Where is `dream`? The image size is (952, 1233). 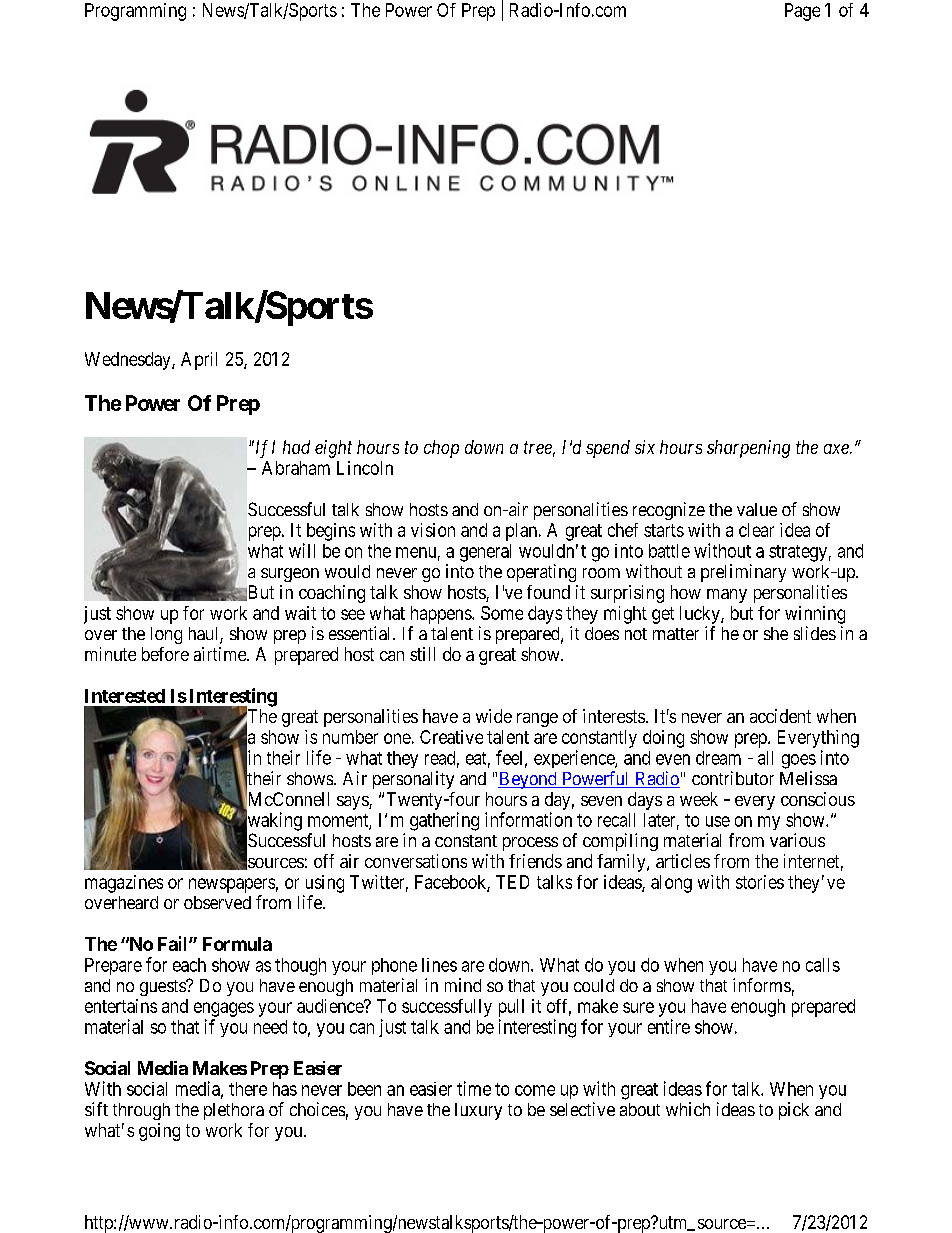
dream is located at coordinates (718, 758).
